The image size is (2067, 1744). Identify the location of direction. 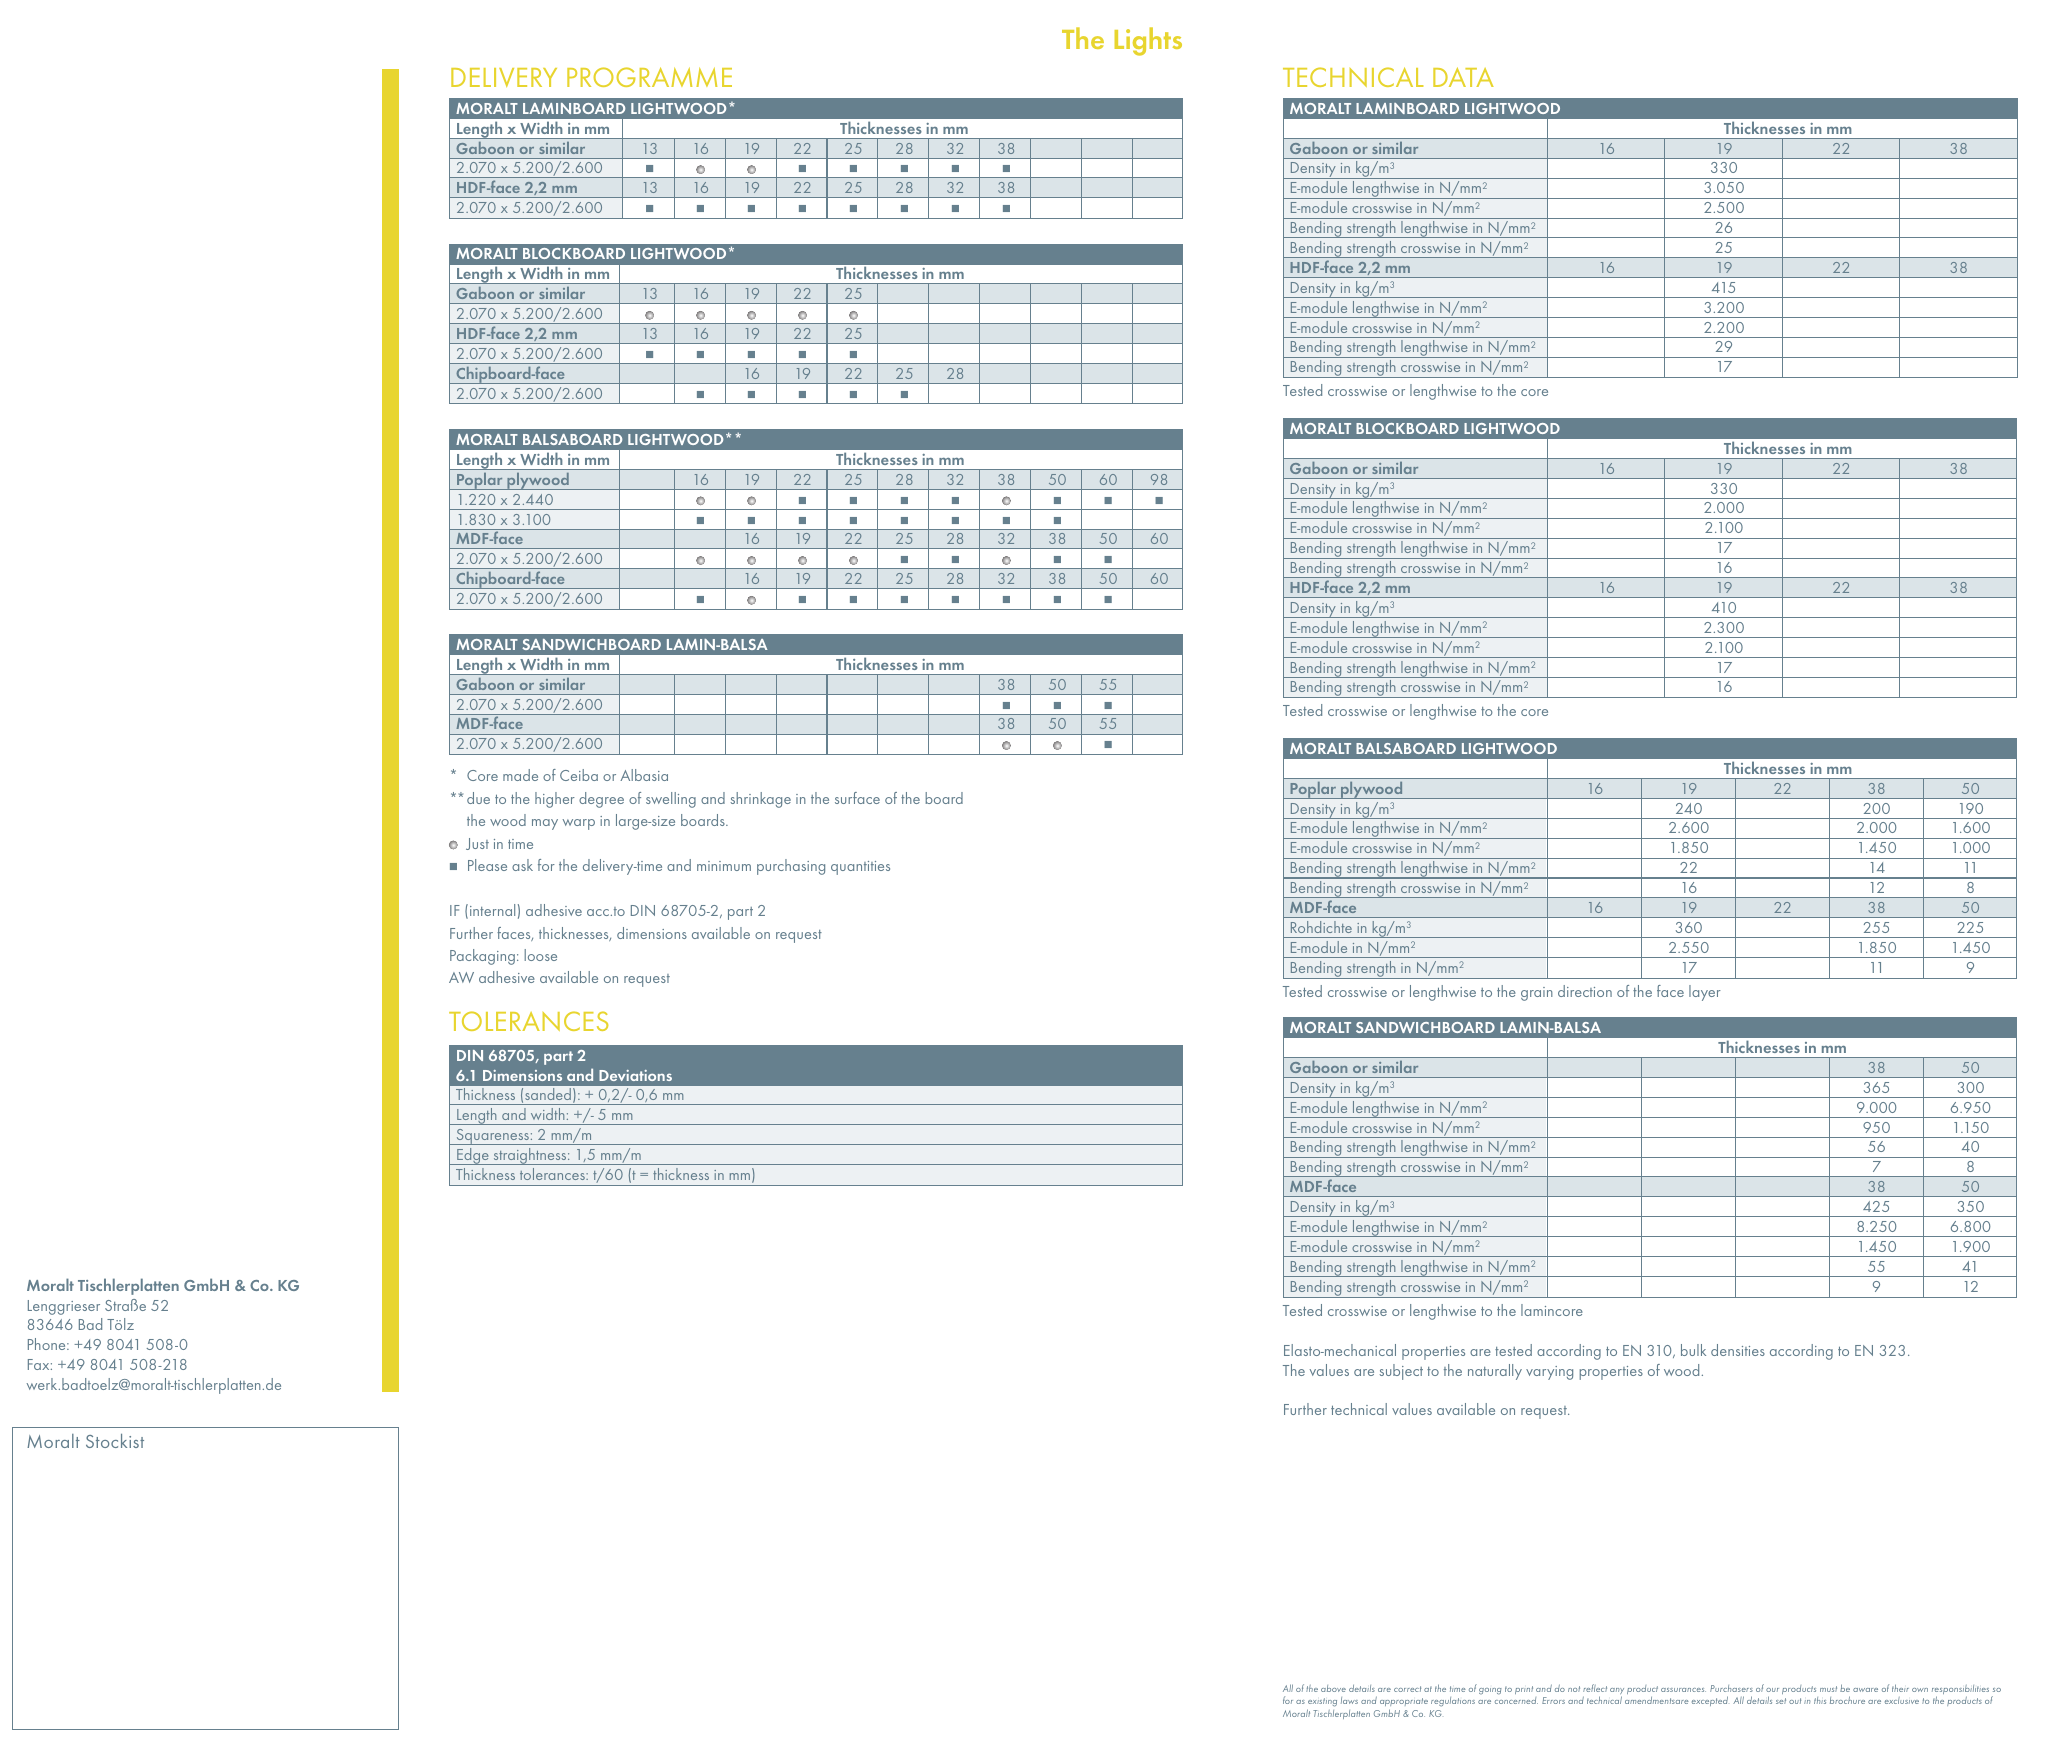
(1585, 991).
